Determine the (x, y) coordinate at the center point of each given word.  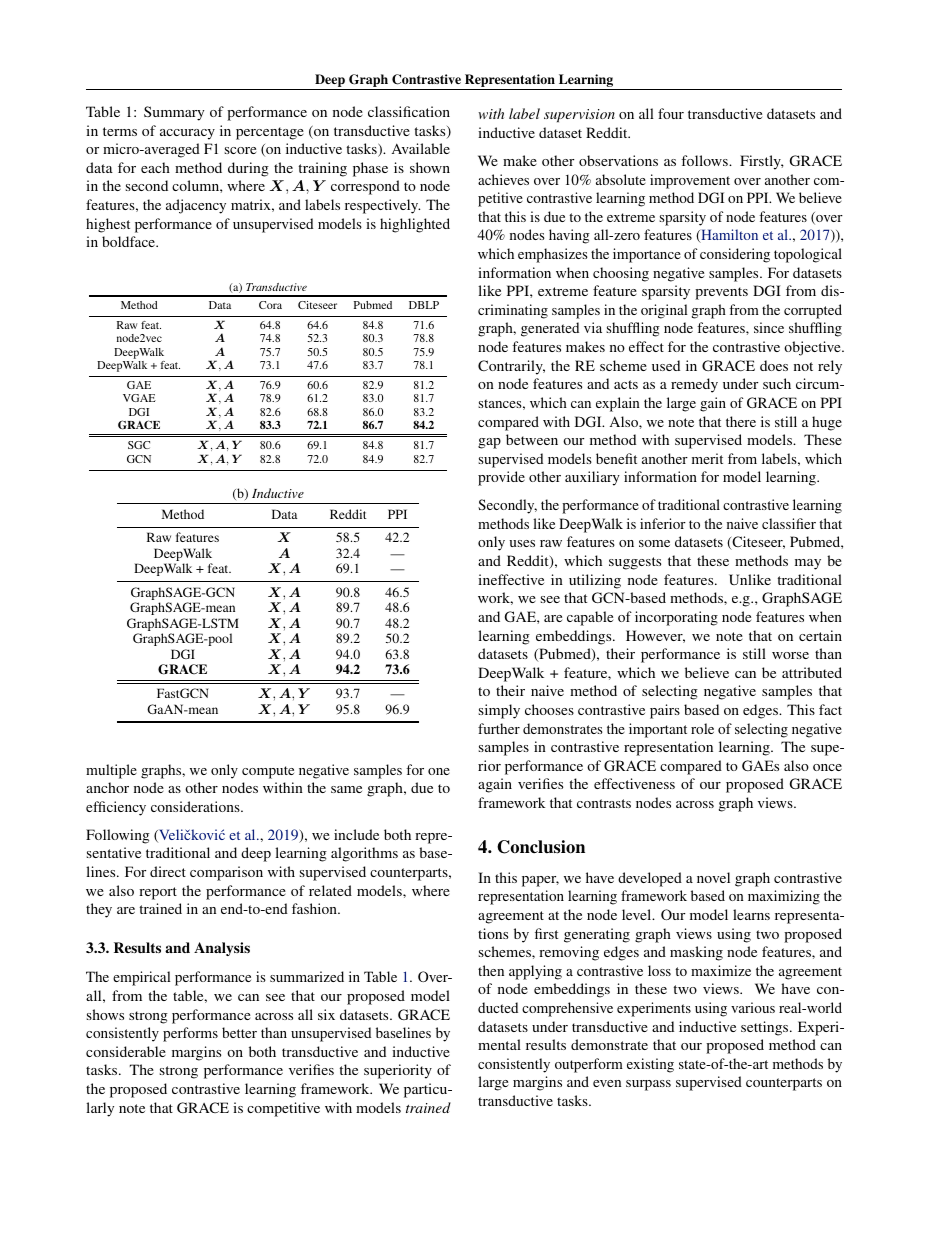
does (774, 365)
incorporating (676, 618)
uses (522, 543)
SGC (139, 445)
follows (705, 160)
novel (713, 877)
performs (190, 1034)
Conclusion (541, 847)
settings (766, 1028)
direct (168, 871)
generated (550, 329)
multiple (111, 771)
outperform (589, 1065)
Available (421, 148)
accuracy (187, 134)
